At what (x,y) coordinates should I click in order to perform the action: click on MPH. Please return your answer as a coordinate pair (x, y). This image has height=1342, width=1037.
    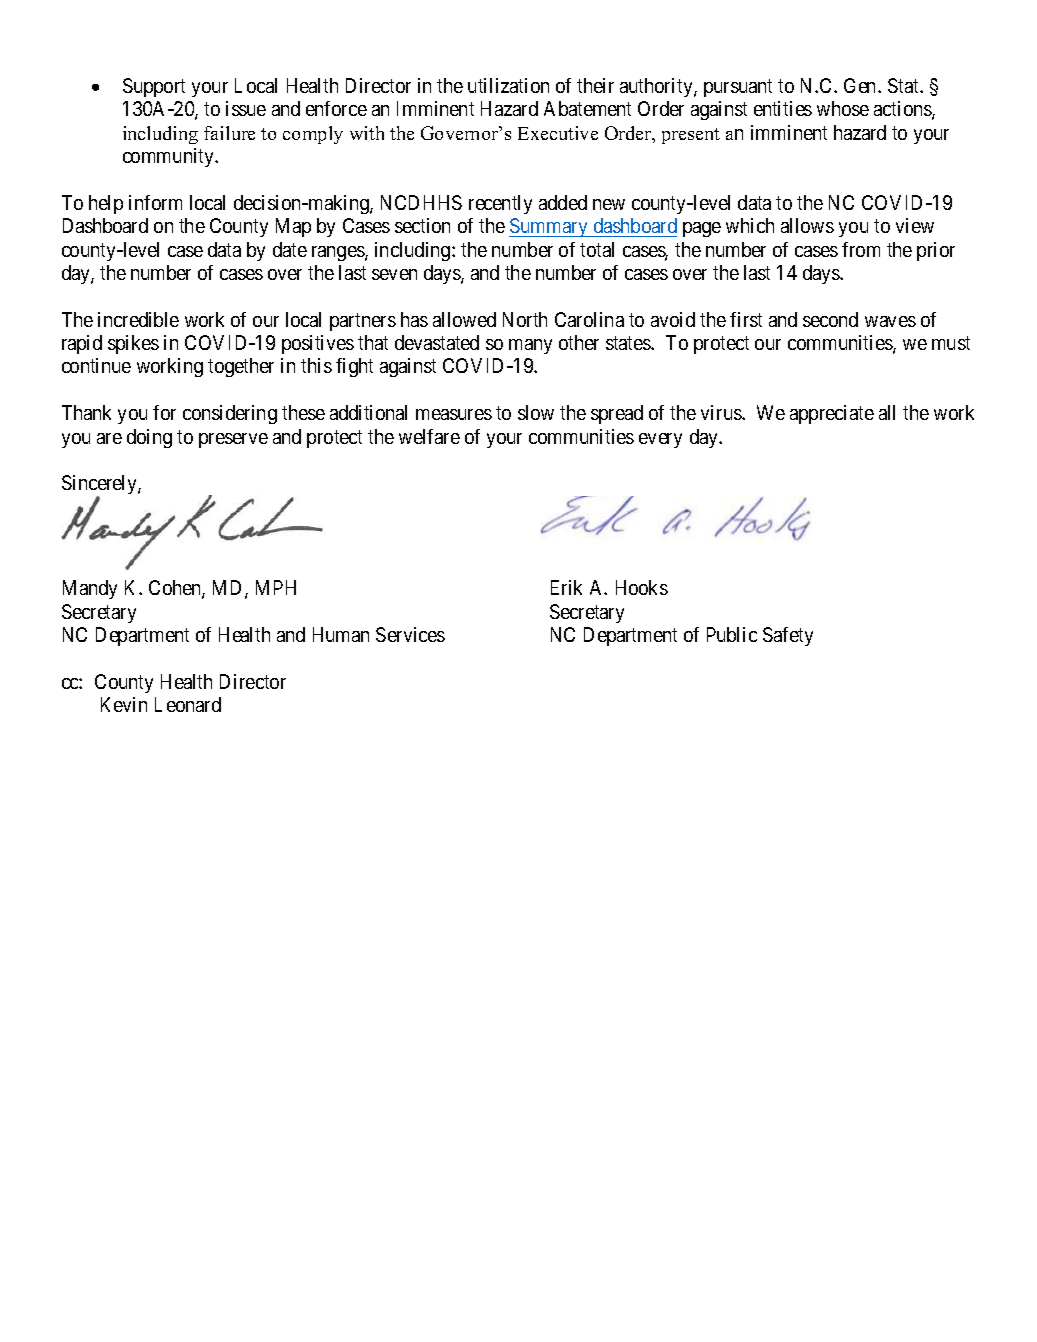
    Looking at the image, I should click on (276, 587).
